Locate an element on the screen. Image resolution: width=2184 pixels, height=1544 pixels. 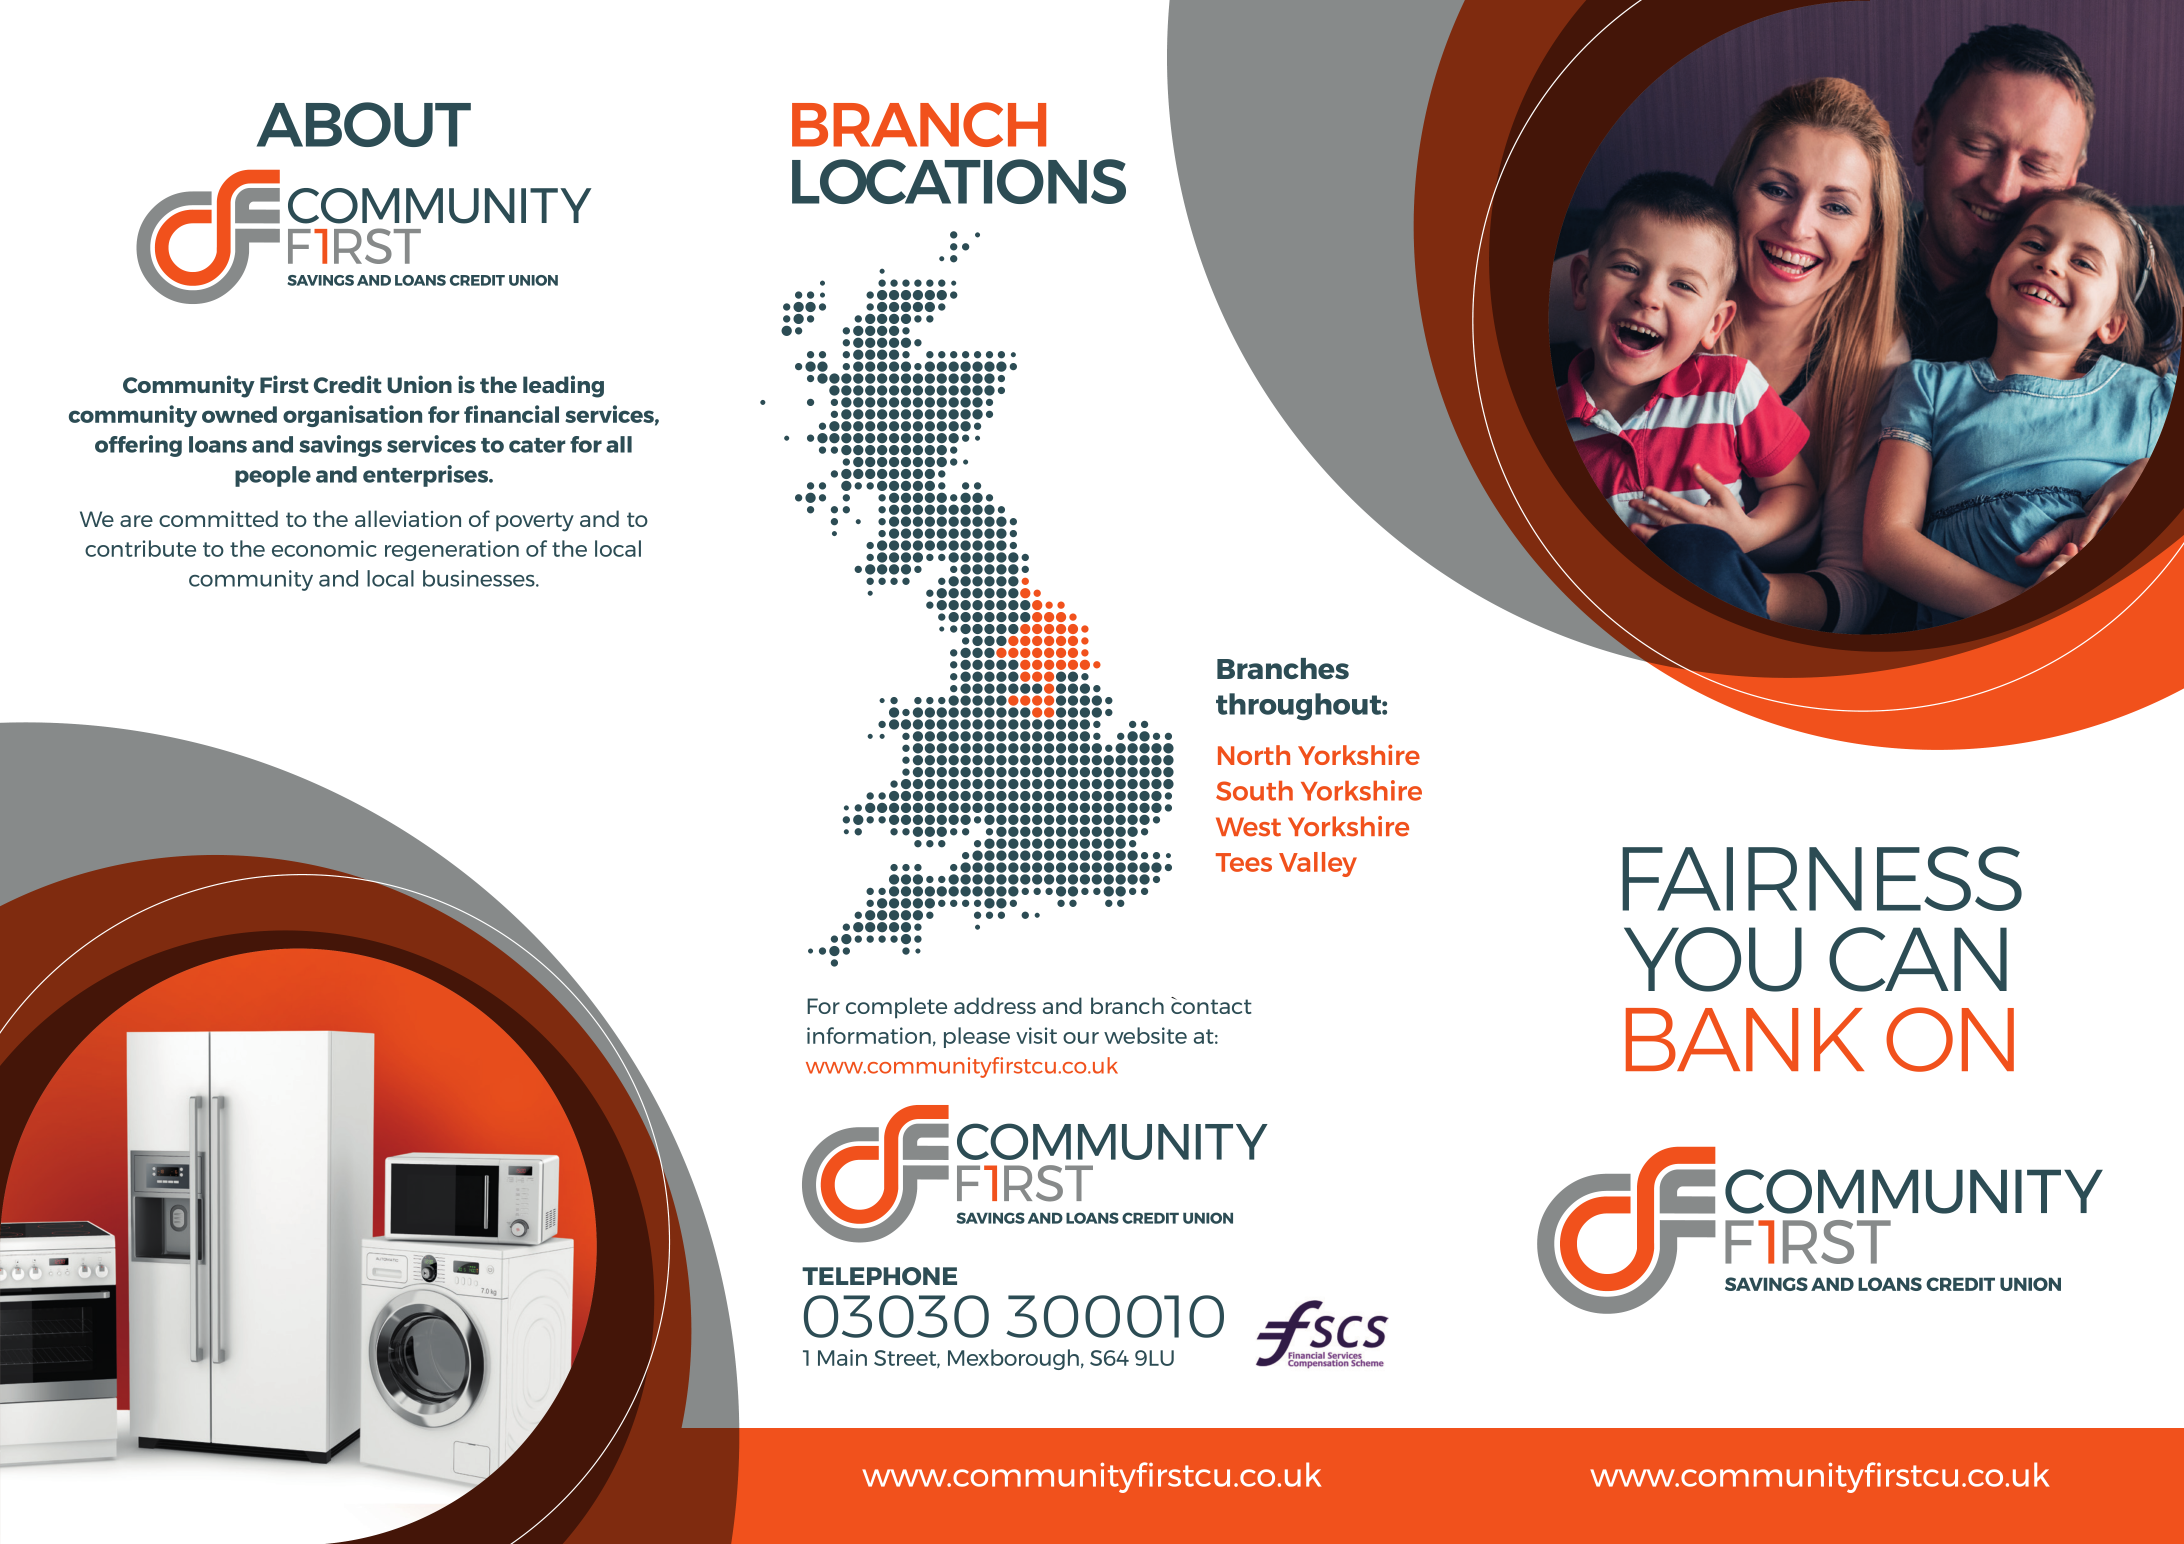
poverty is located at coordinates (535, 522).
